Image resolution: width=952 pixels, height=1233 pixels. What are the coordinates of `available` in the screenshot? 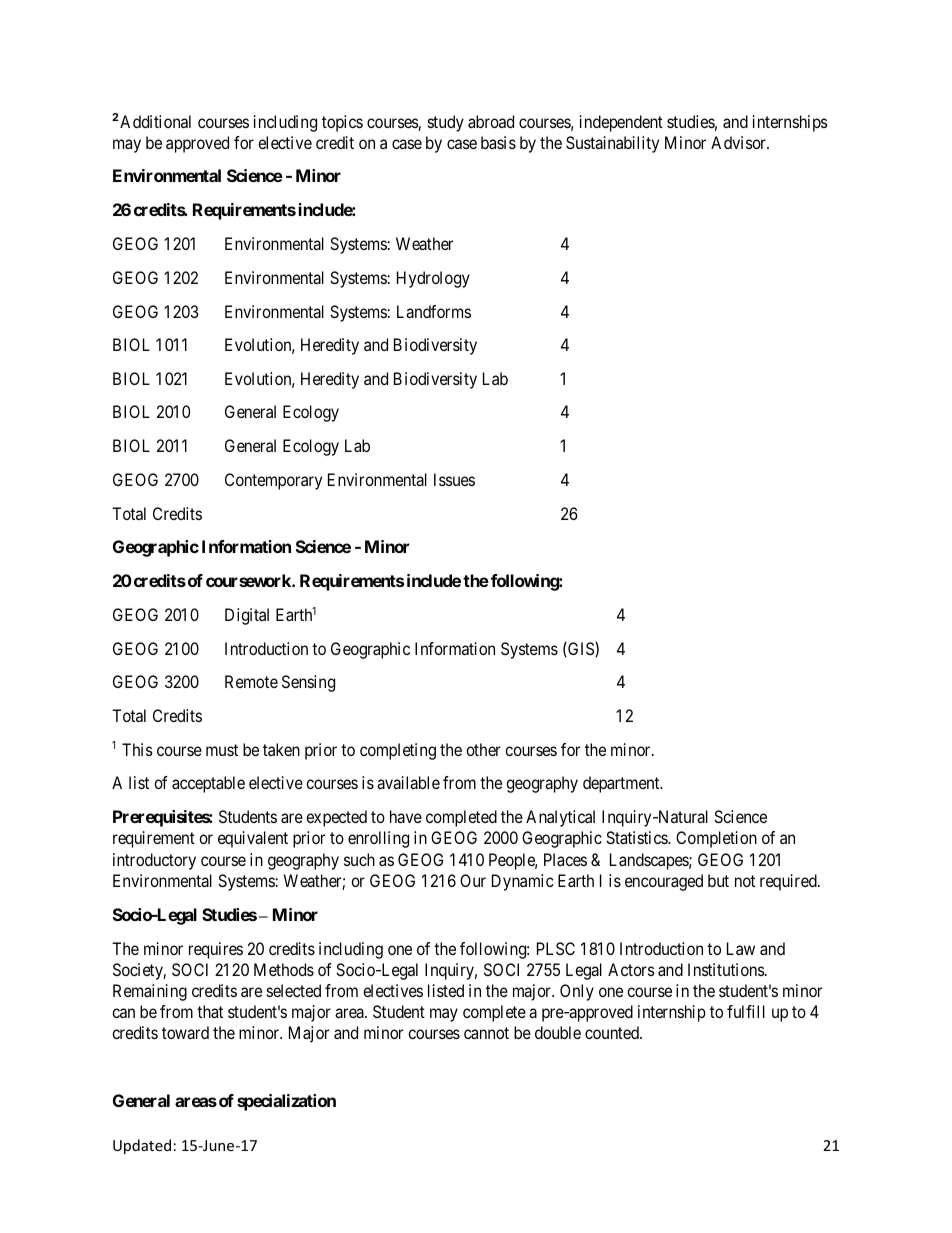 It's located at (408, 782).
